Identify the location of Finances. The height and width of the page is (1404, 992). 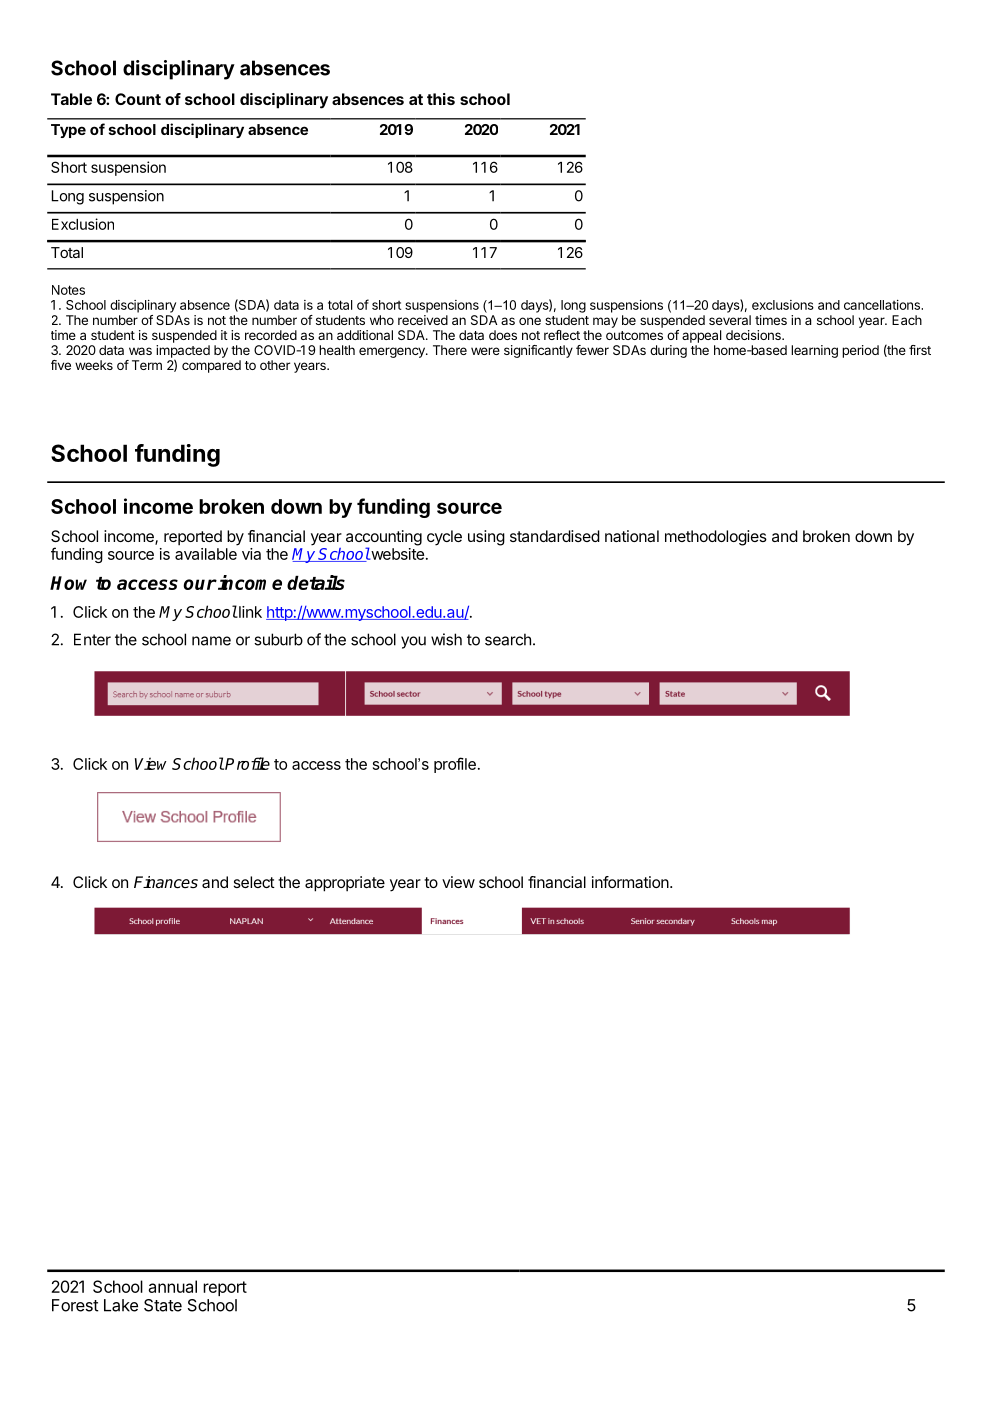
(166, 882).
